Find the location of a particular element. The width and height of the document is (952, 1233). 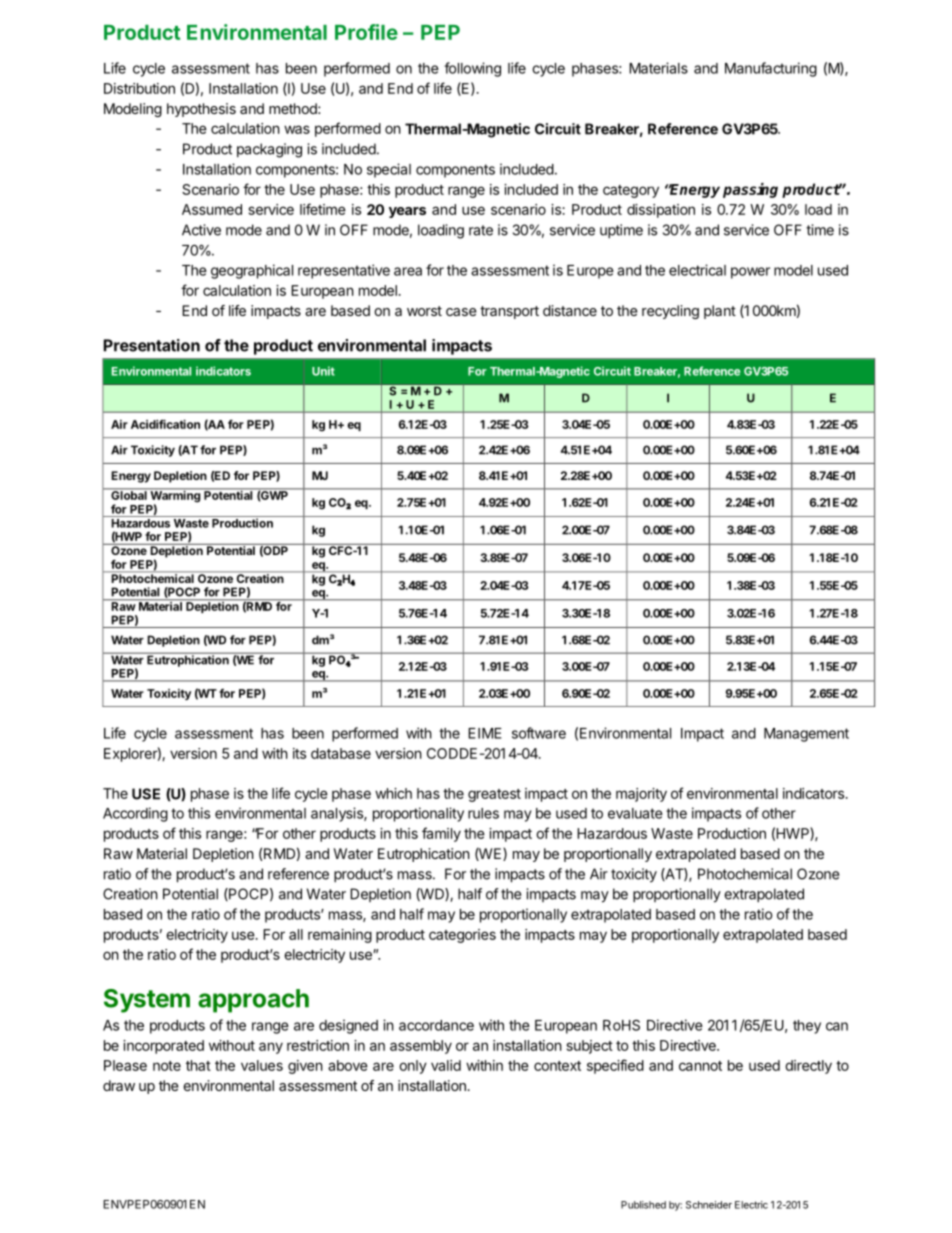

According is located at coordinates (135, 814).
